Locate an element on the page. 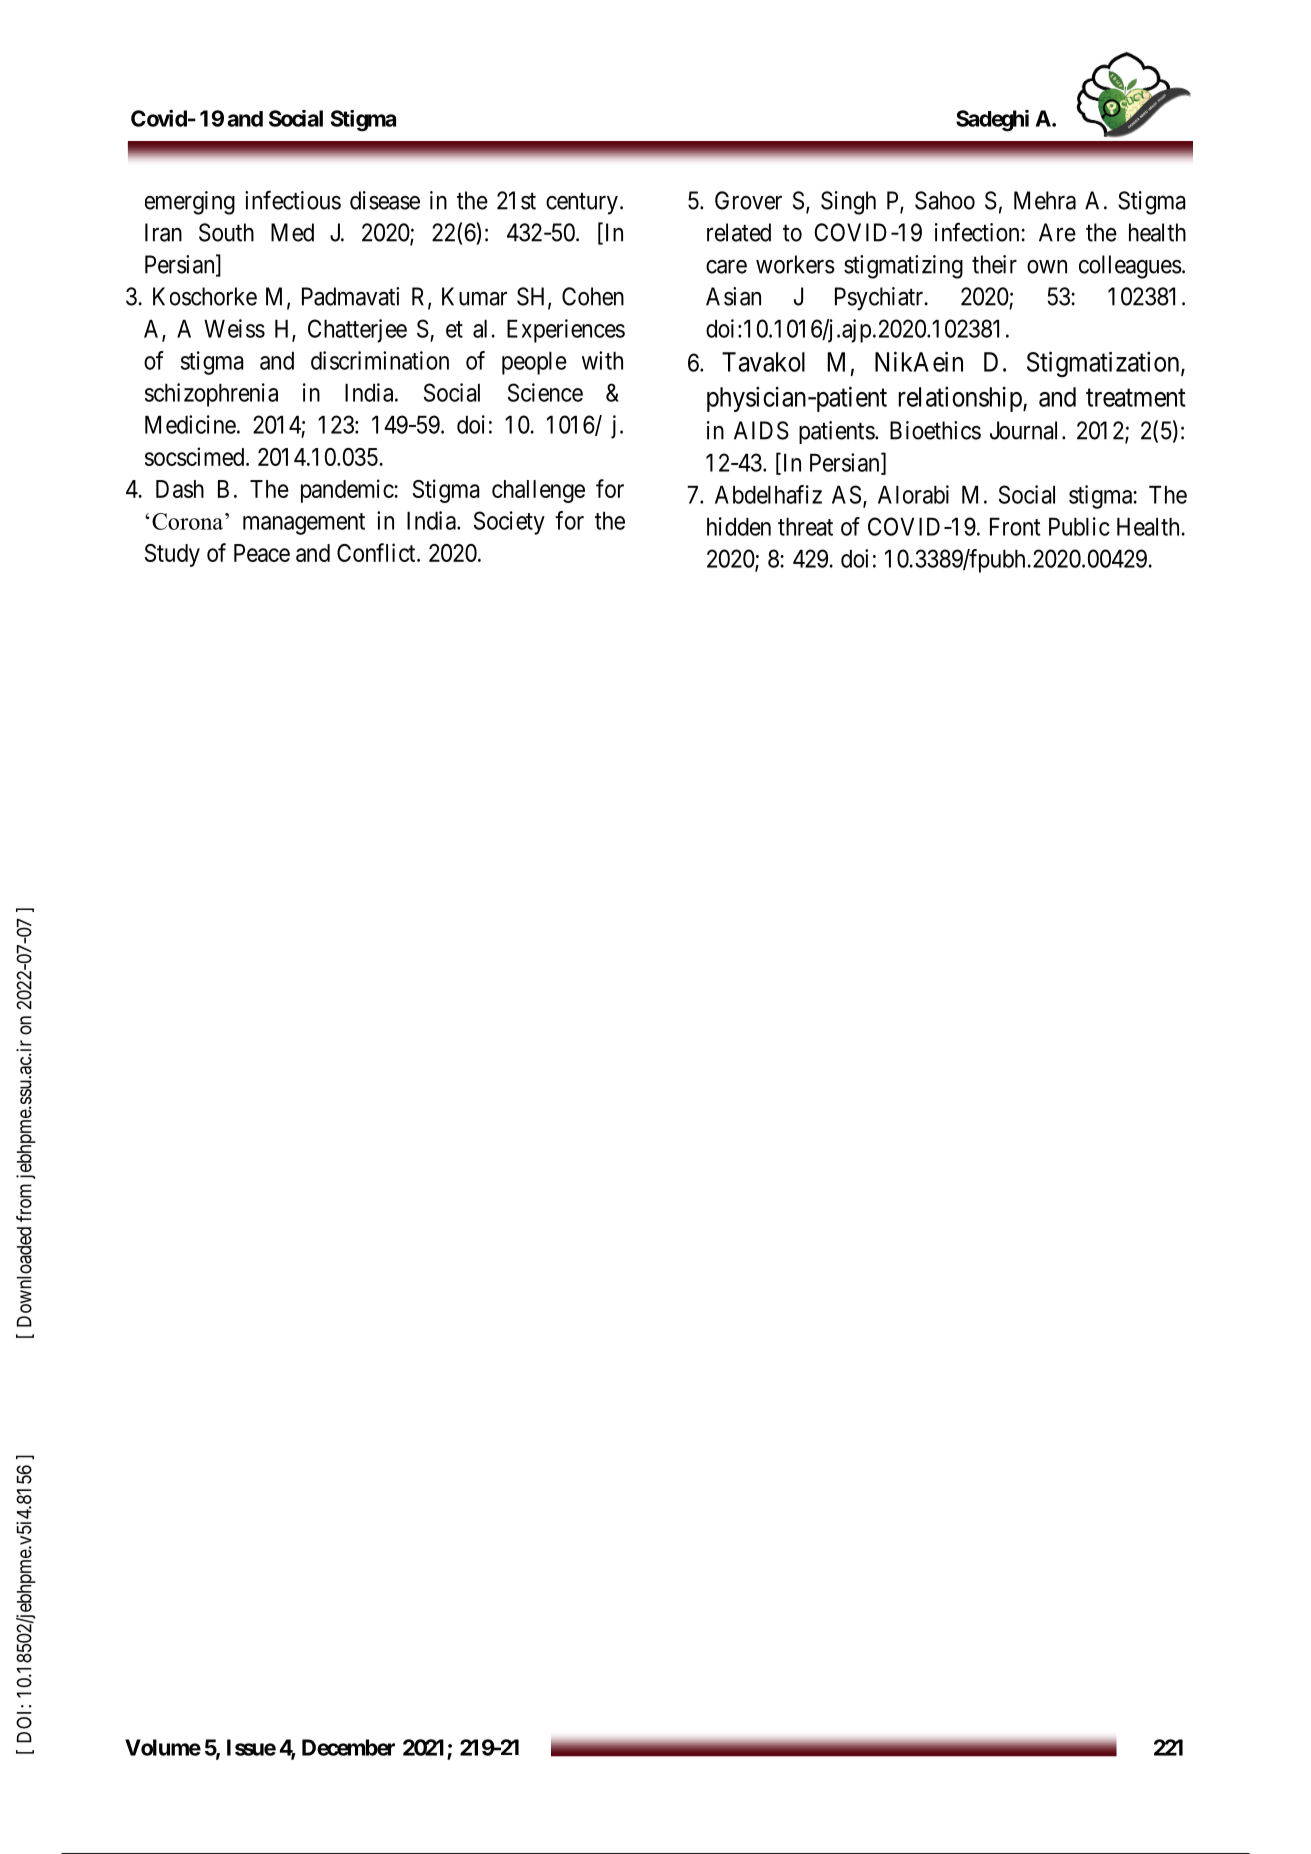  Peace is located at coordinates (262, 553).
